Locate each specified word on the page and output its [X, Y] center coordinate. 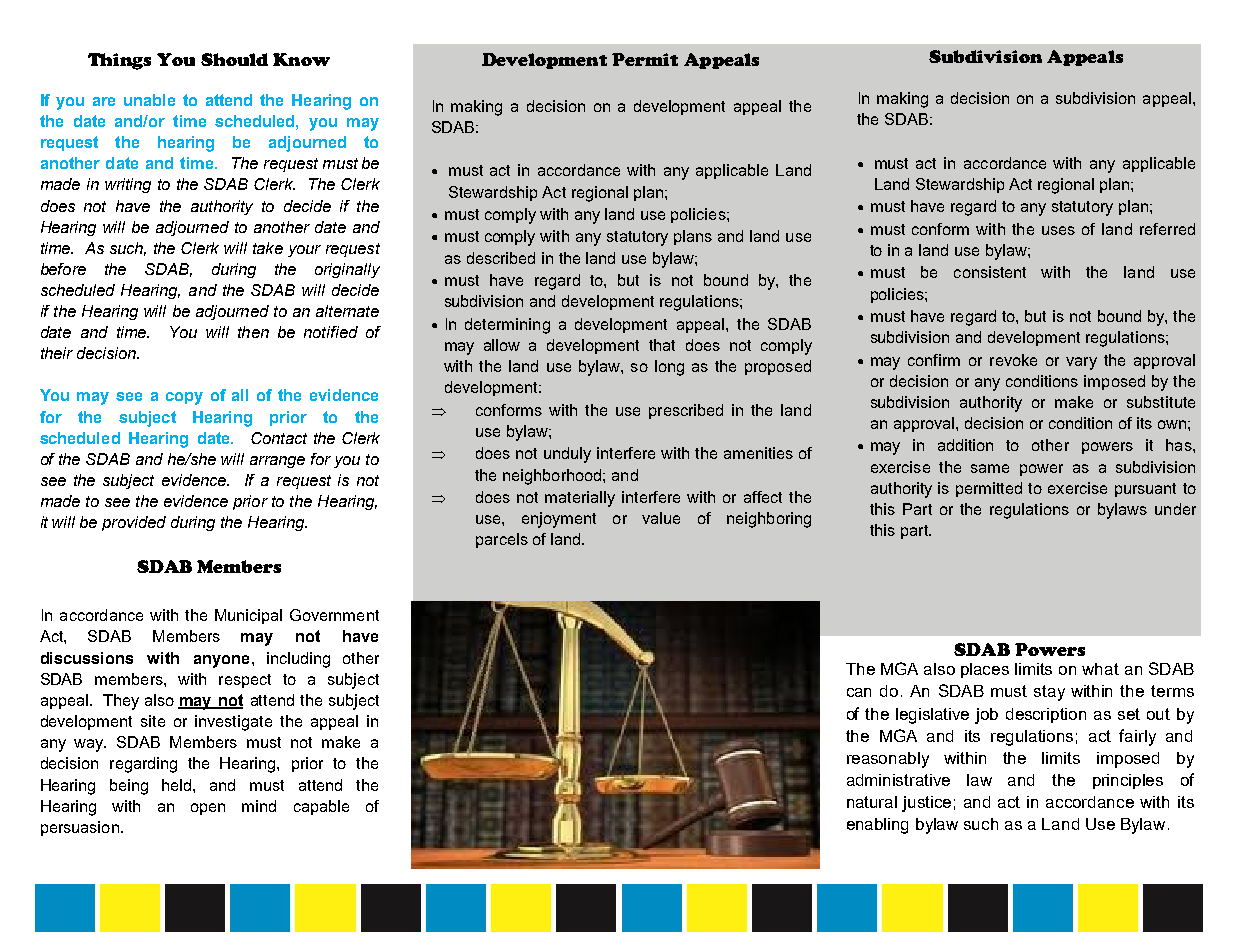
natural [872, 802]
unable [149, 100]
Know [301, 59]
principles [1128, 781]
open [208, 809]
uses [1058, 230]
